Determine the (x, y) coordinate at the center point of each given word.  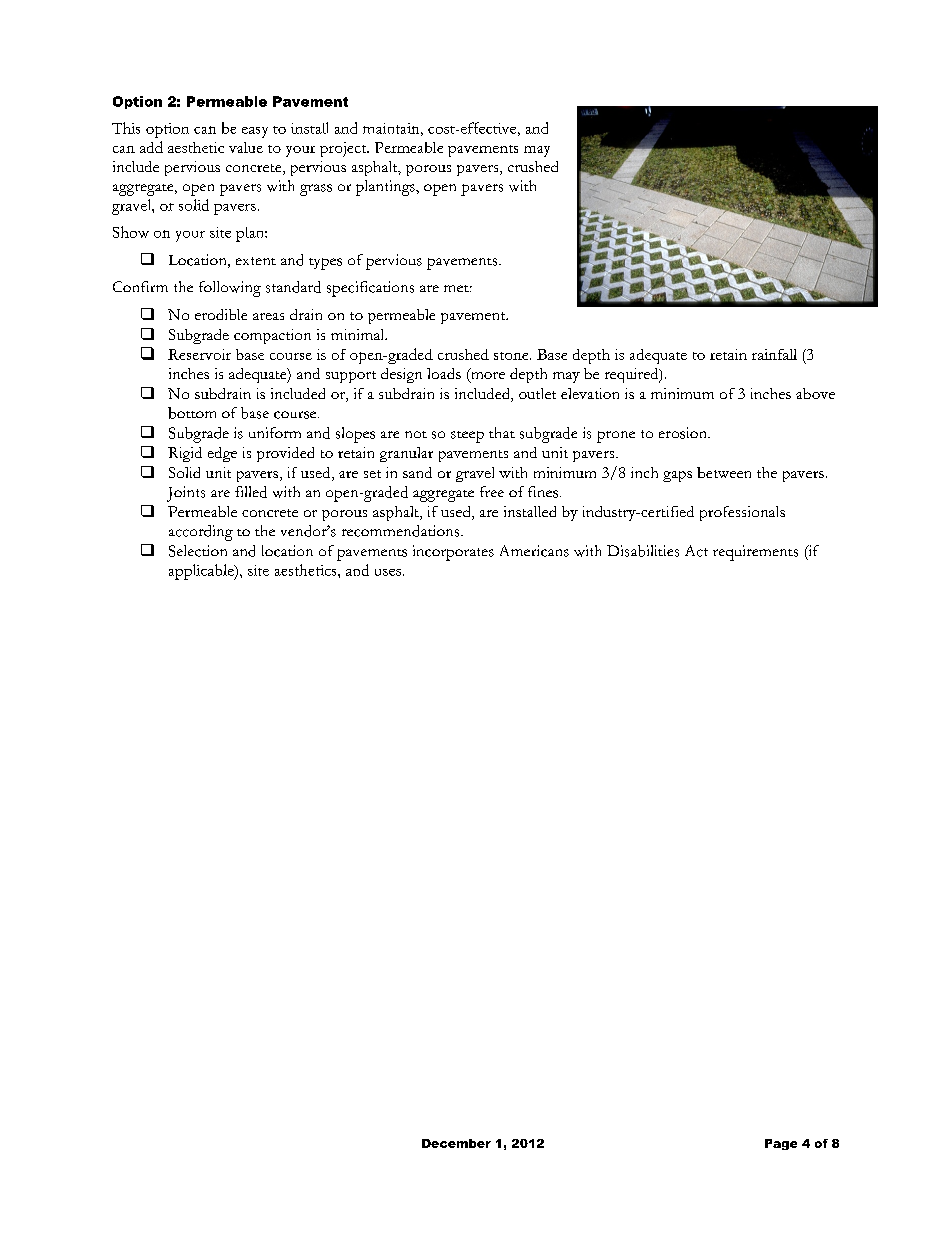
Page (781, 1144)
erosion (684, 433)
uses (388, 572)
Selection (198, 551)
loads (444, 373)
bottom (192, 413)
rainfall (774, 354)
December (456, 1143)
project (344, 149)
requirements (755, 553)
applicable (202, 572)
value (246, 147)
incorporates (453, 553)
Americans (534, 551)
